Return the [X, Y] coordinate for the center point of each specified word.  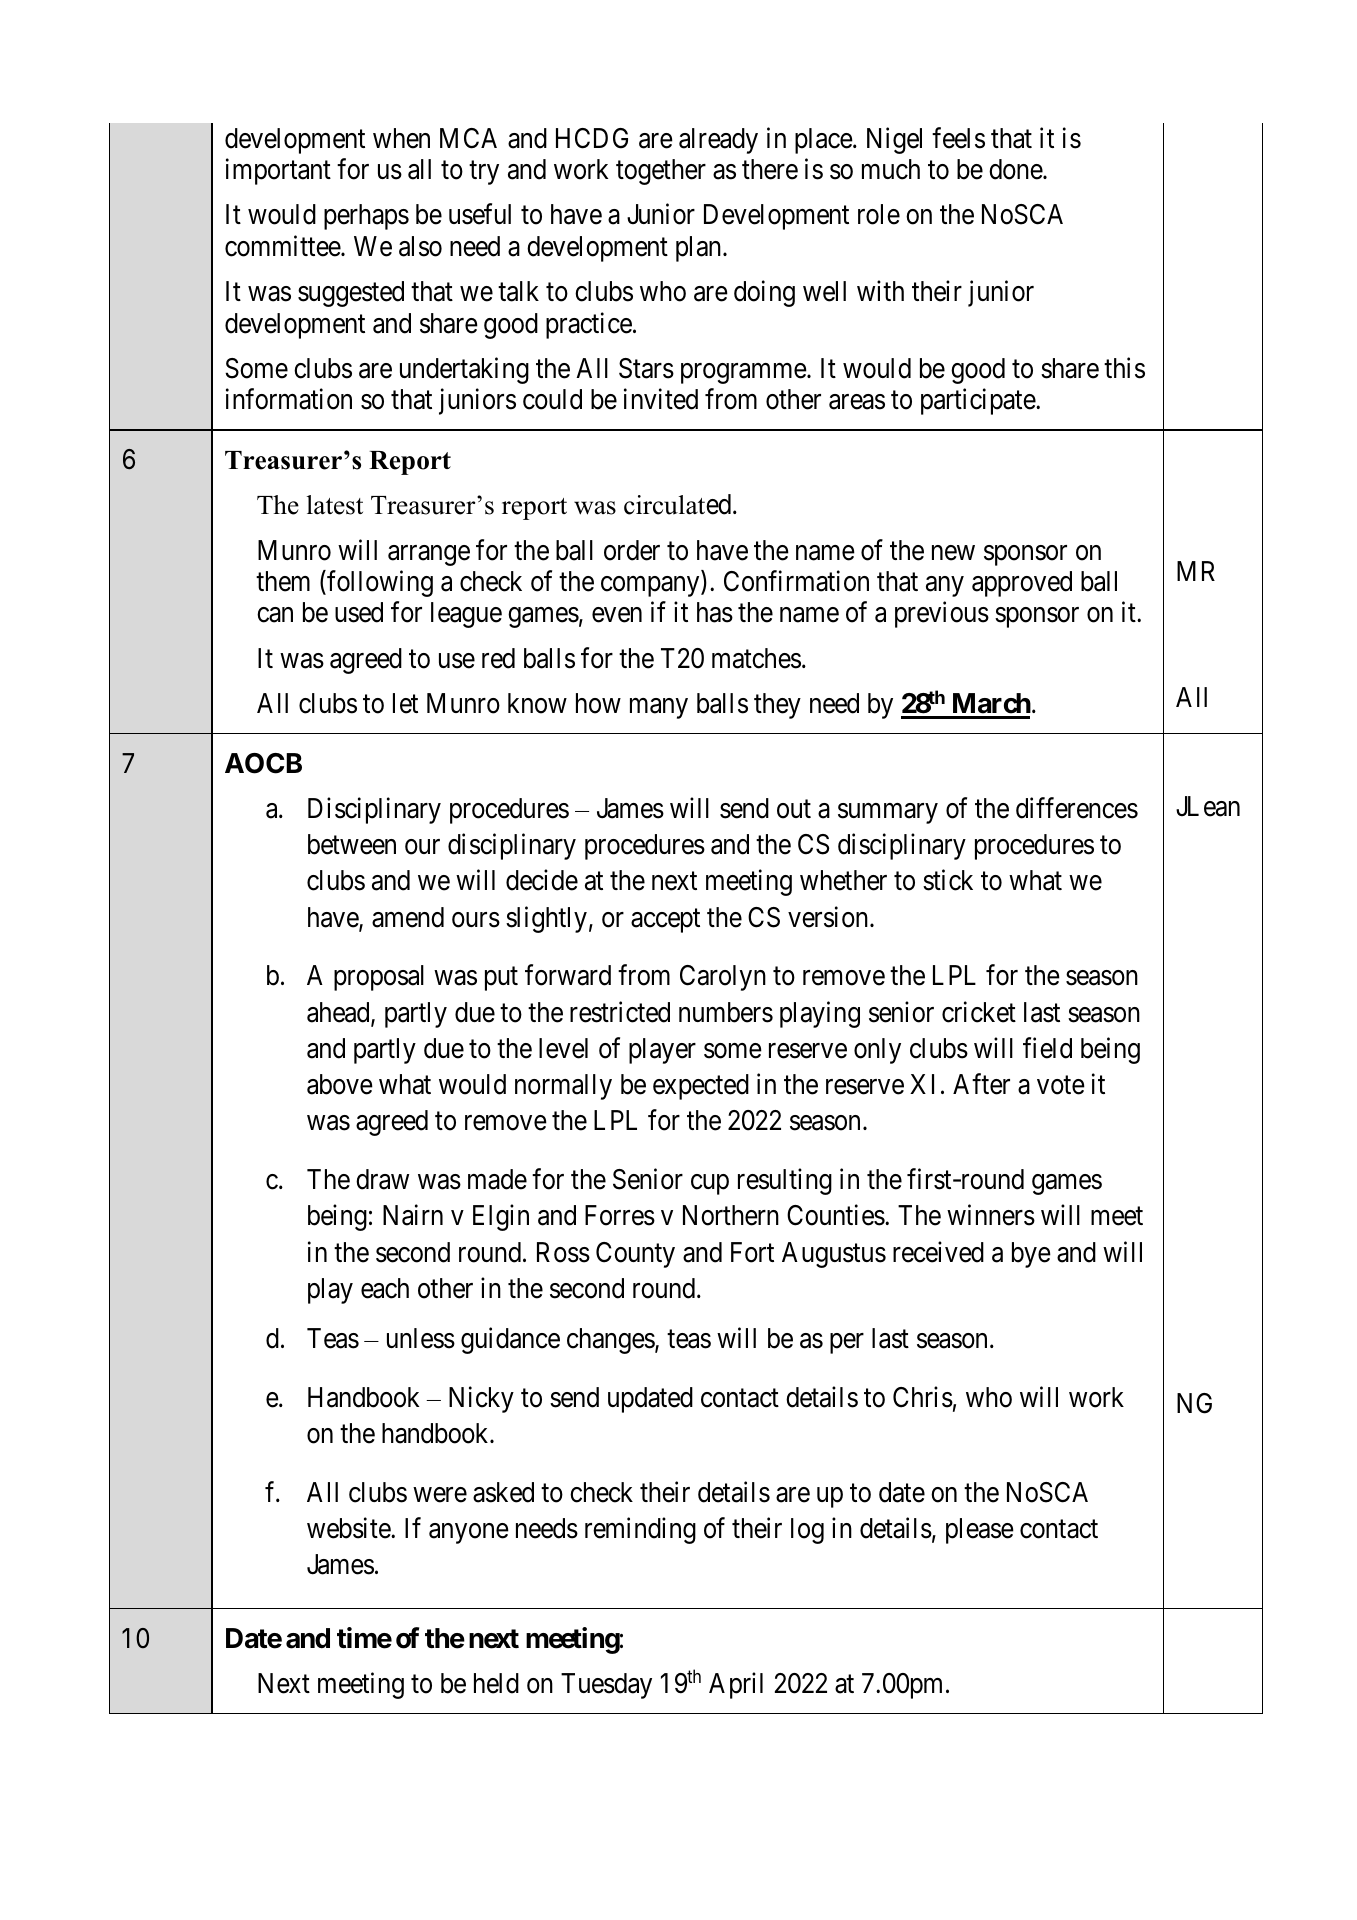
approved [1022, 584]
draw [382, 1179]
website [349, 1528]
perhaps [366, 217]
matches [756, 658]
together [661, 172]
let [405, 703]
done [1016, 169]
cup [710, 1185]
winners [991, 1215]
